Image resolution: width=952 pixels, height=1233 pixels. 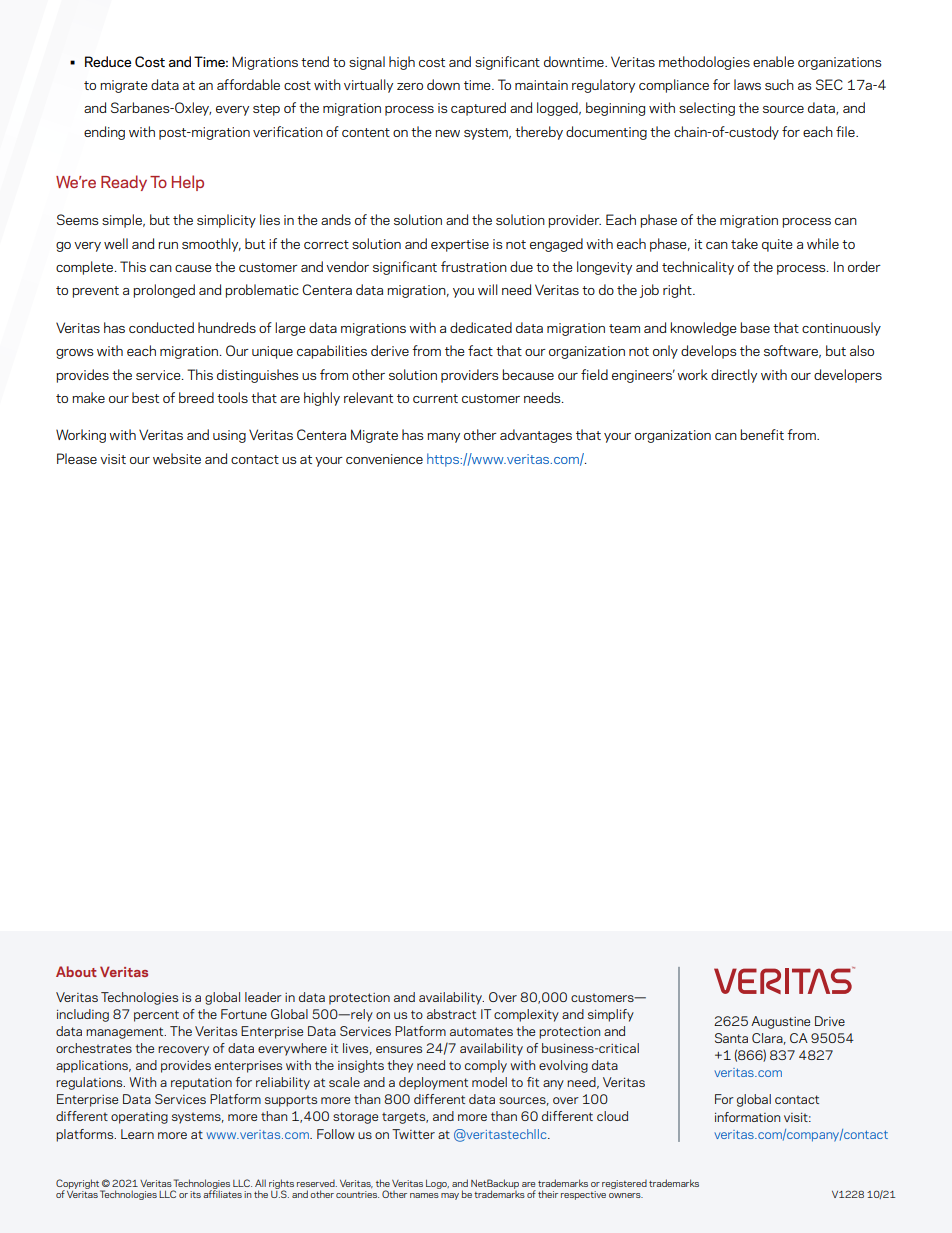 I want to click on captured, so click(x=478, y=109).
